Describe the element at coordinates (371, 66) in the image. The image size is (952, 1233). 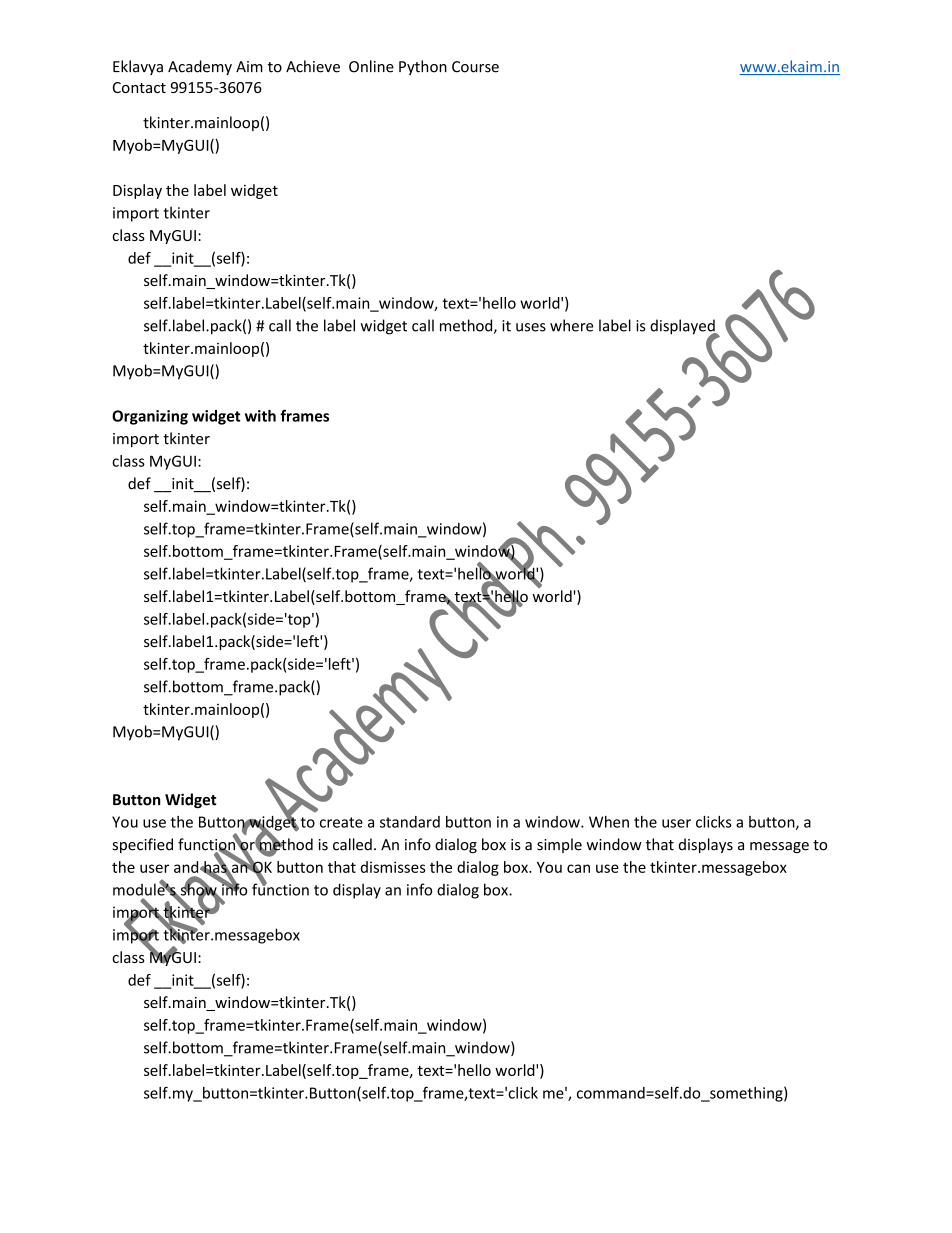
I see `Online` at that location.
